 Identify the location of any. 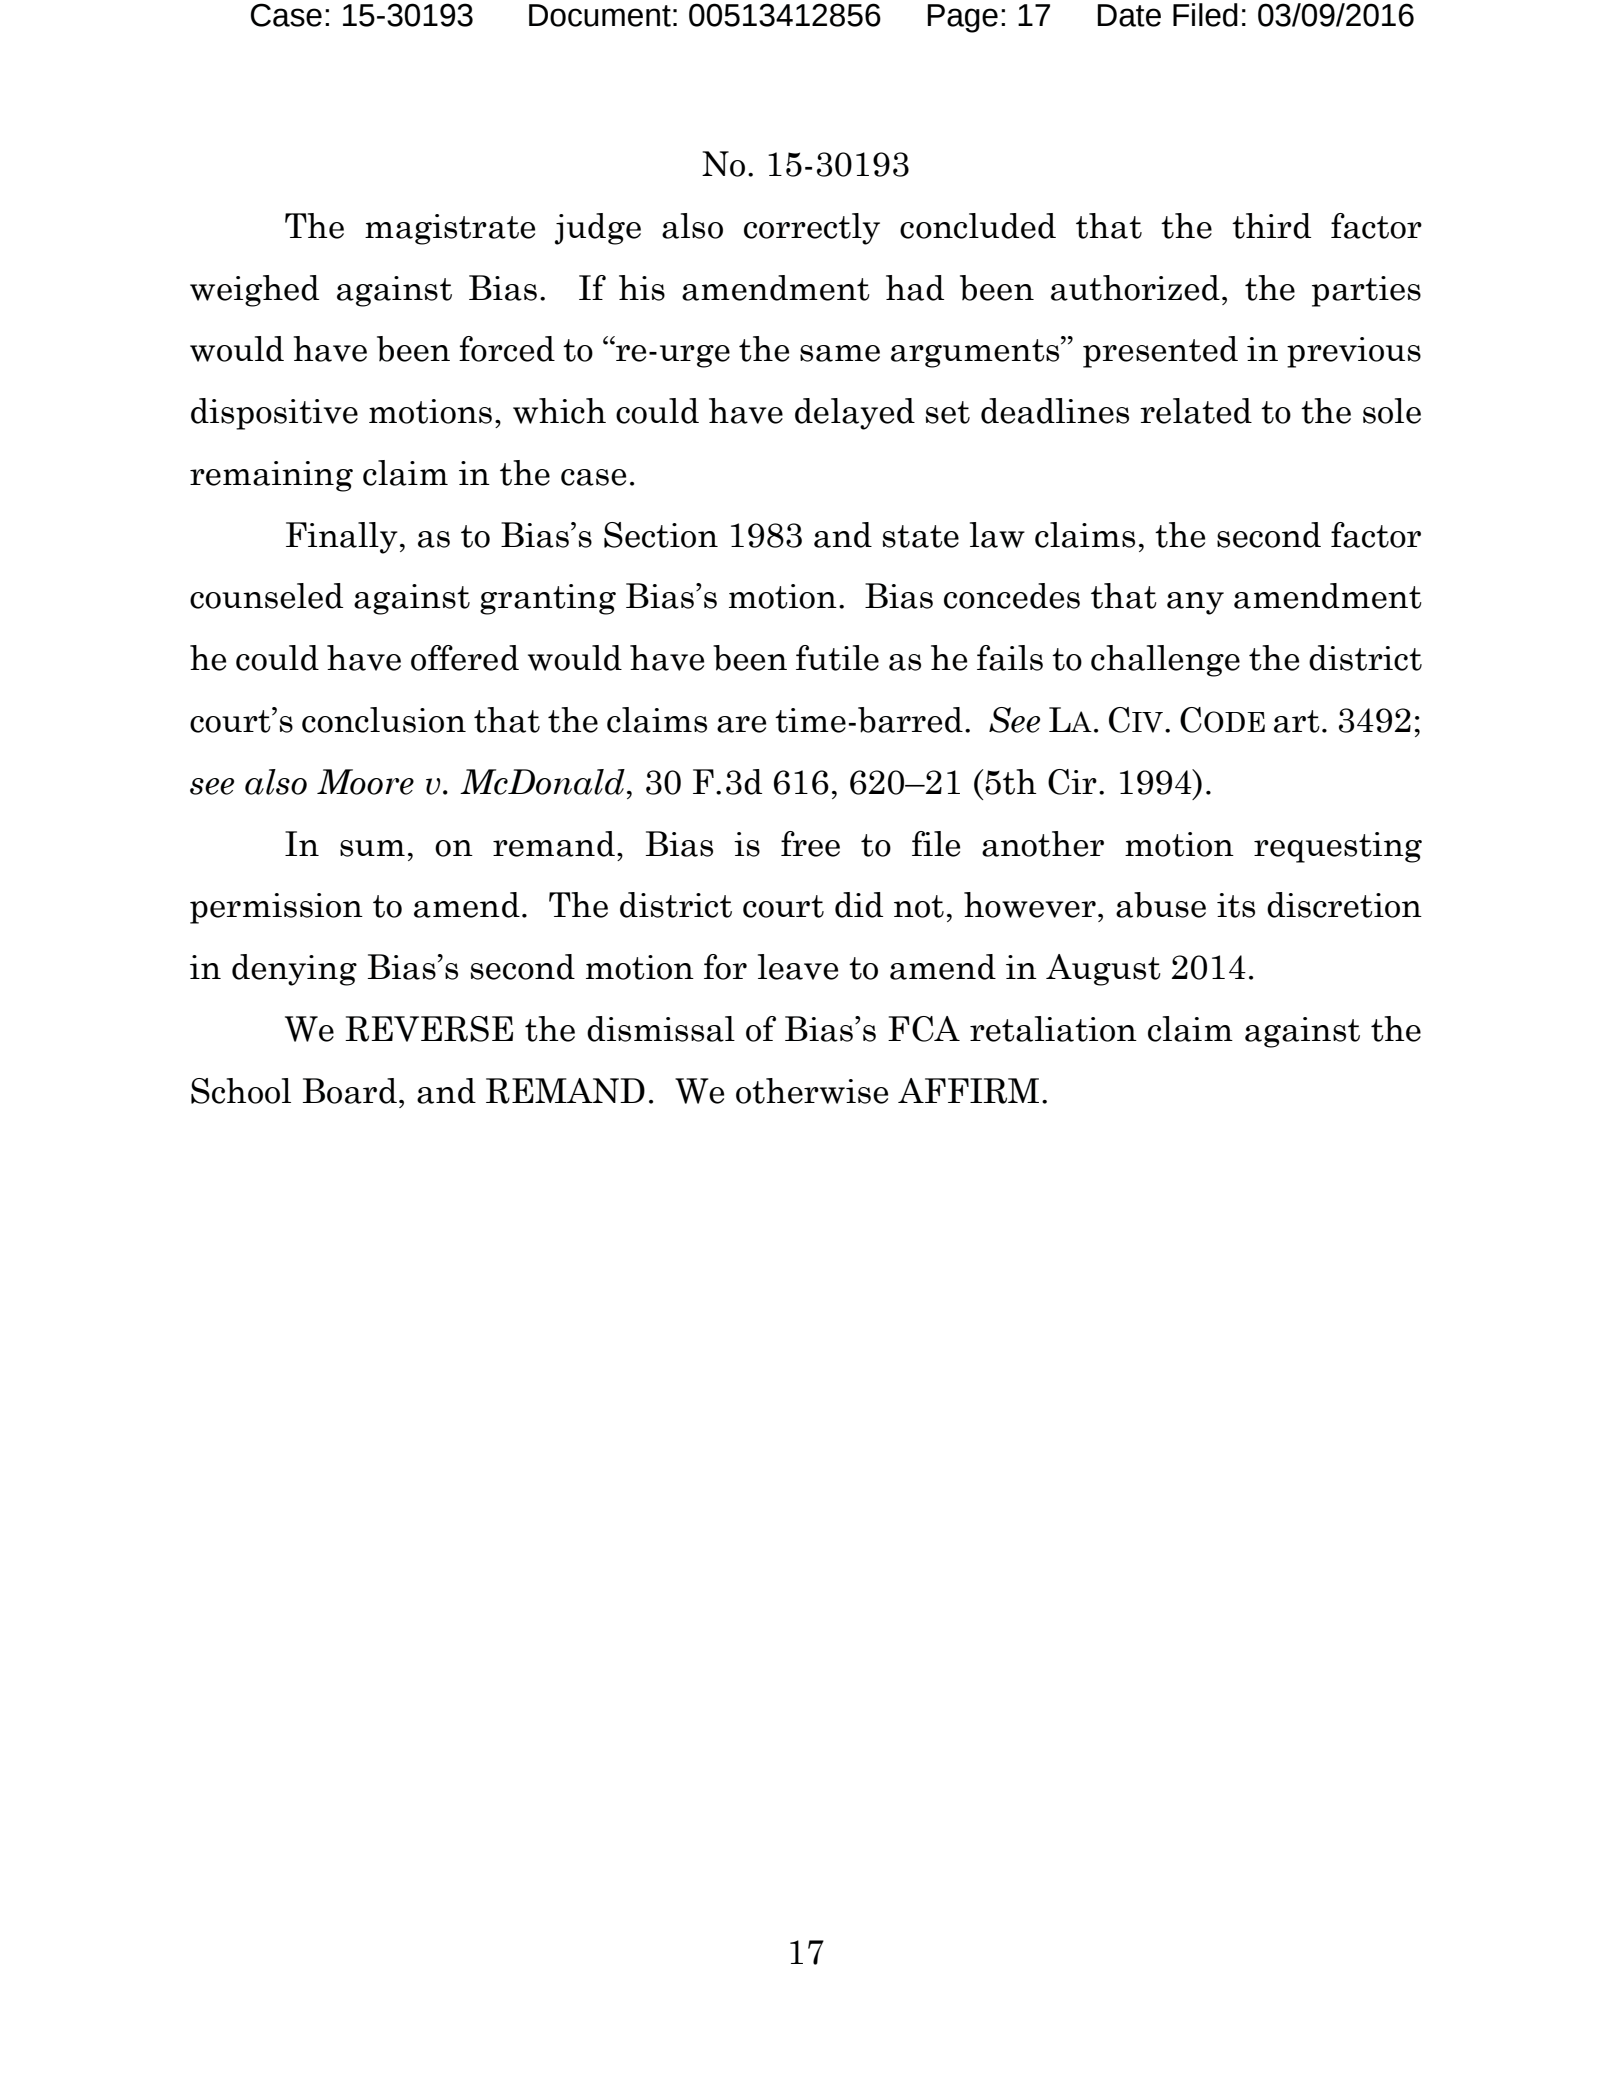
(1195, 603).
